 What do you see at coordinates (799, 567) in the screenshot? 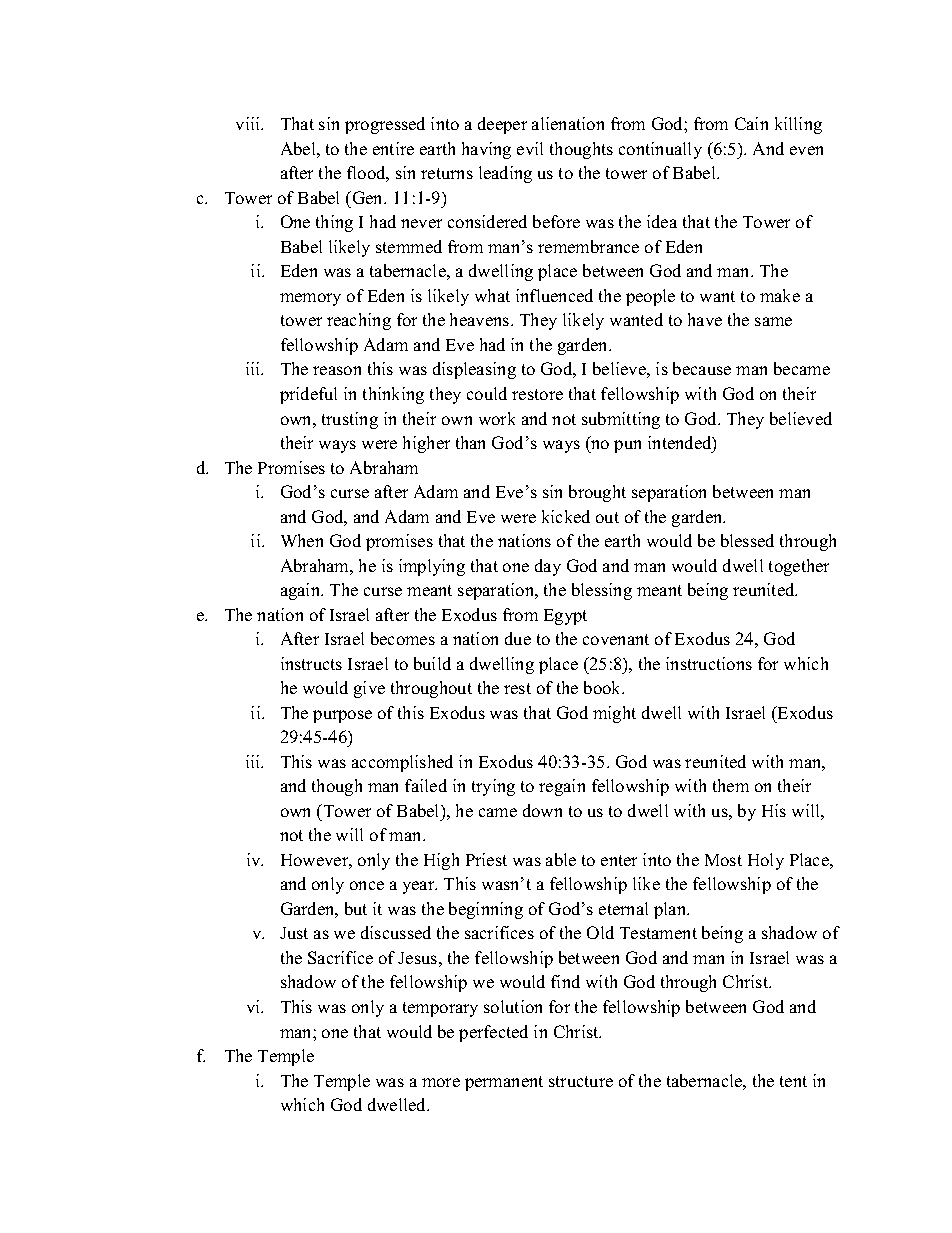
I see `together` at bounding box center [799, 567].
